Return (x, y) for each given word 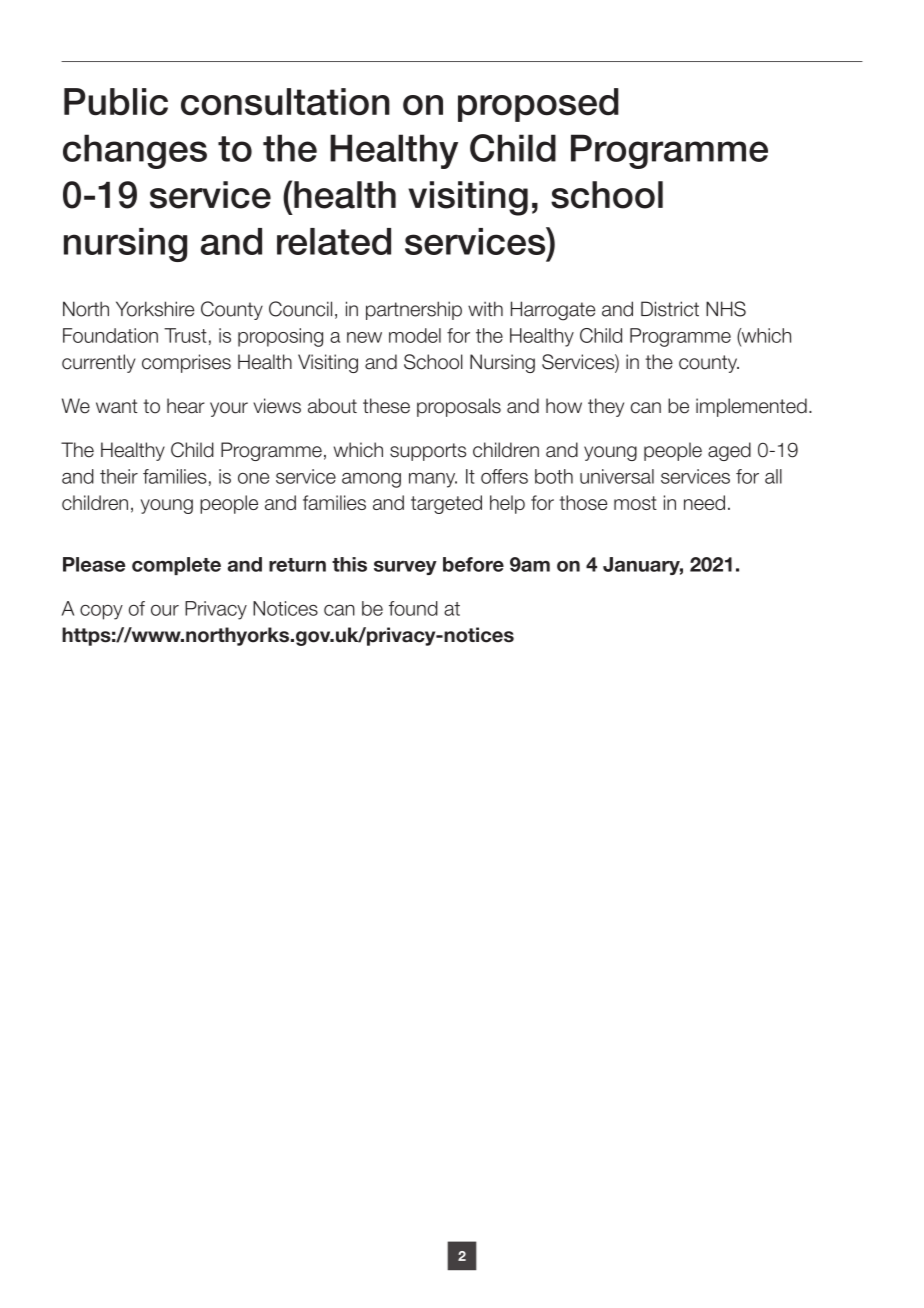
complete (176, 566)
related (334, 241)
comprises (186, 363)
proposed (538, 105)
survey (405, 568)
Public (116, 102)
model (415, 335)
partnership (414, 310)
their (119, 476)
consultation (285, 102)
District (670, 309)
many (433, 480)
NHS (726, 309)
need (704, 502)
